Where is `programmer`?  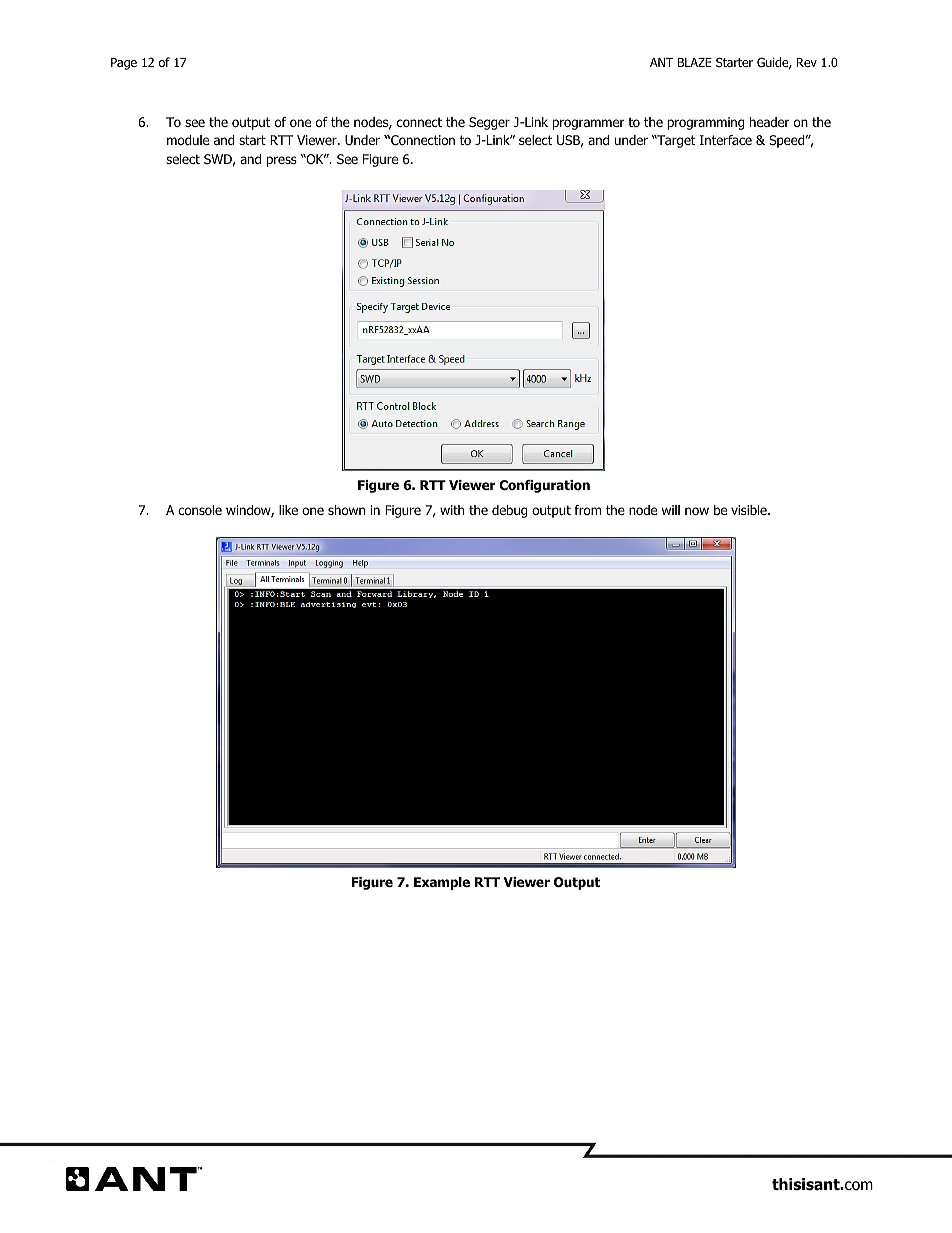
programmer is located at coordinates (589, 124).
